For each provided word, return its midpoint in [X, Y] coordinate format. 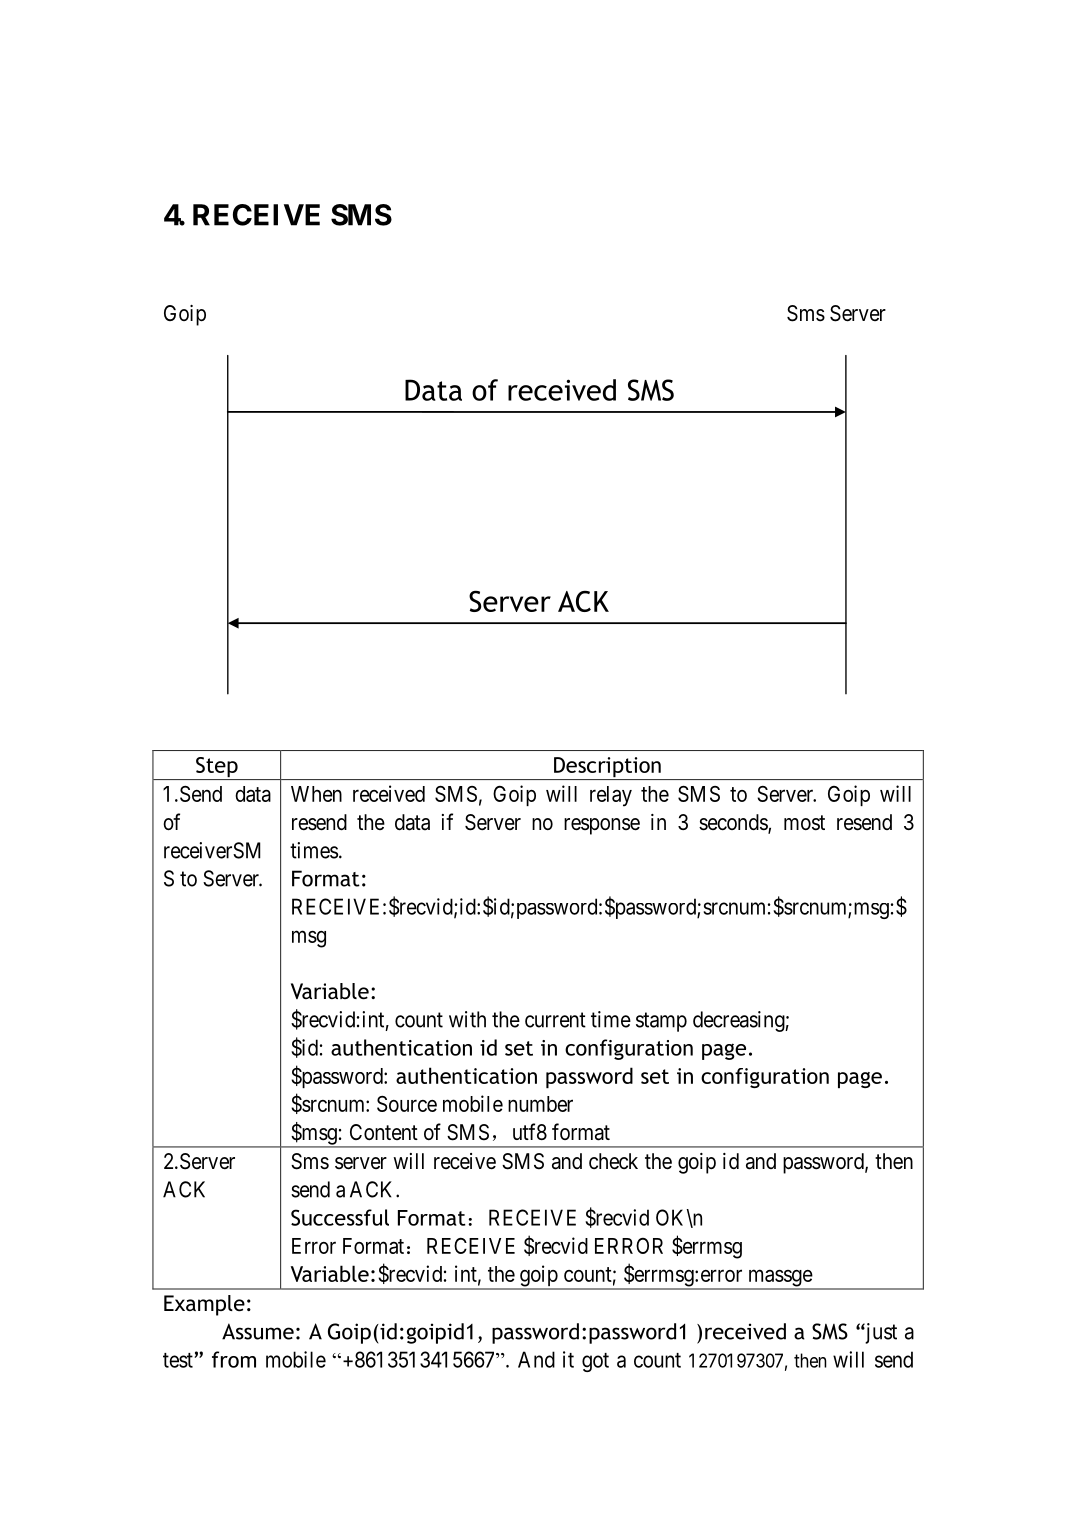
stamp [661, 1022]
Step [217, 768]
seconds [734, 823]
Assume [258, 1331]
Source [407, 1104]
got [595, 1362]
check [613, 1161]
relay [611, 796]
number [540, 1104]
